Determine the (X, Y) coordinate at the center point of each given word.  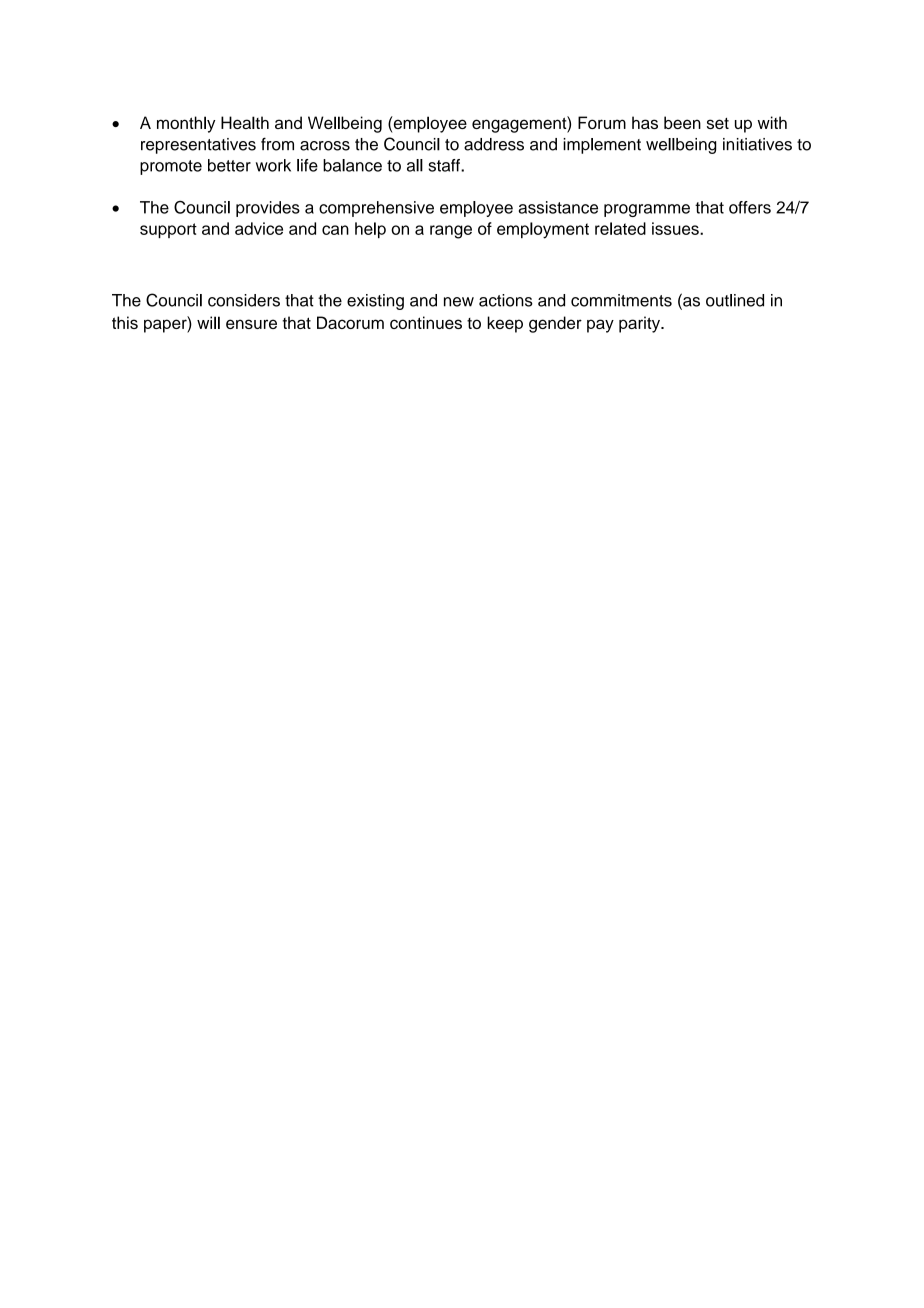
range (451, 232)
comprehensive (376, 209)
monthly (186, 124)
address (494, 144)
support (168, 230)
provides (268, 209)
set (718, 123)
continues (426, 322)
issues (676, 228)
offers (750, 207)
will (208, 322)
